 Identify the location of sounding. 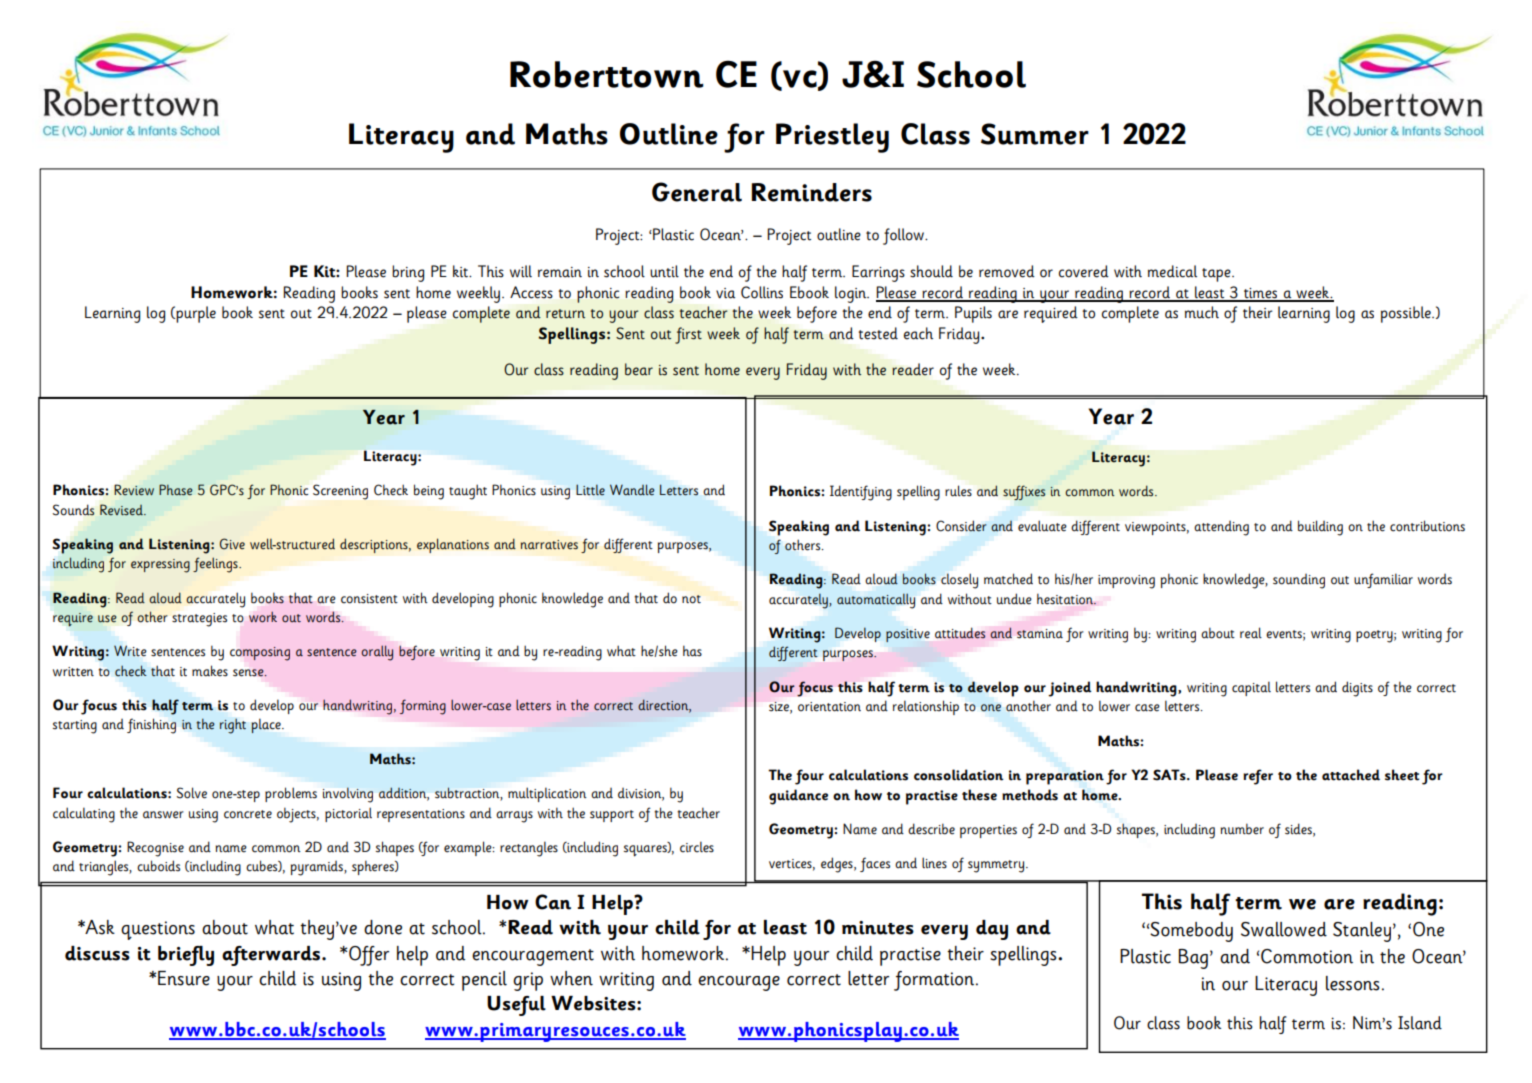
(1299, 581).
